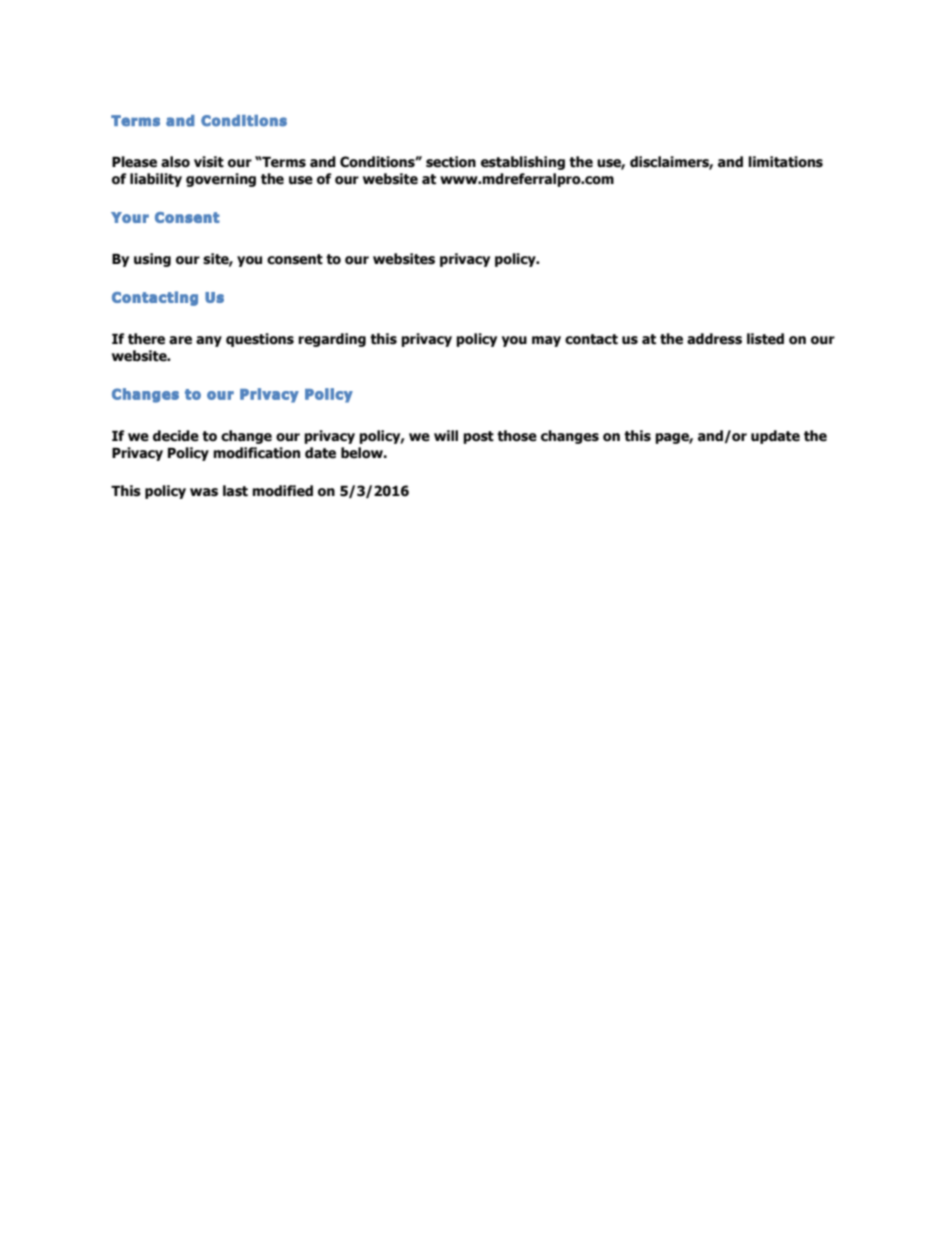 This screenshot has width=952, height=1233. Describe the element at coordinates (451, 162) in the screenshot. I see `section` at that location.
